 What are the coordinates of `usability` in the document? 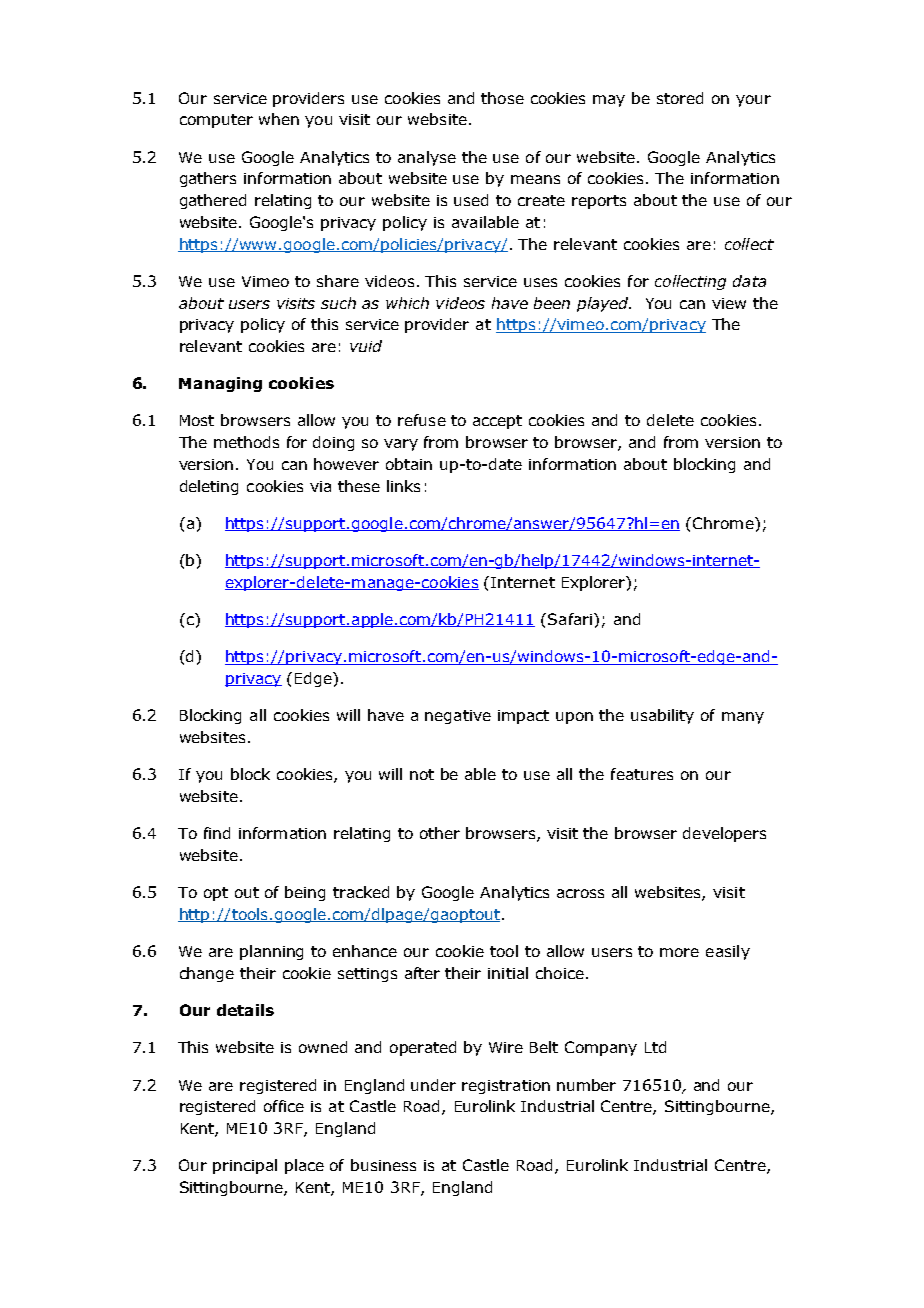 It's located at (662, 716).
